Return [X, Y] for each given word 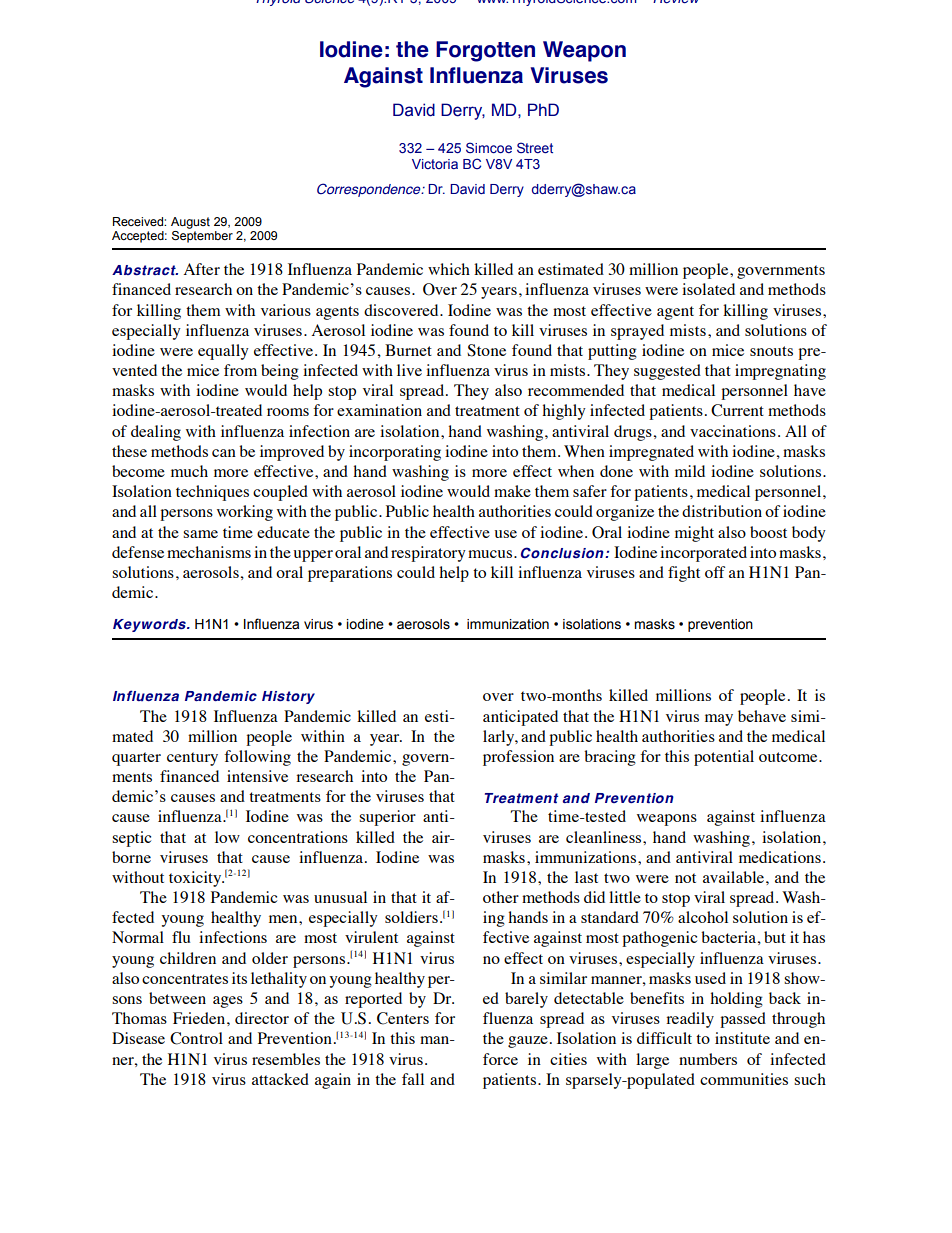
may [719, 720]
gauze [528, 1042]
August [190, 223]
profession [518, 758]
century [192, 759]
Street [535, 147]
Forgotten [485, 51]
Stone [486, 350]
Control [196, 1038]
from [240, 370]
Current [737, 410]
